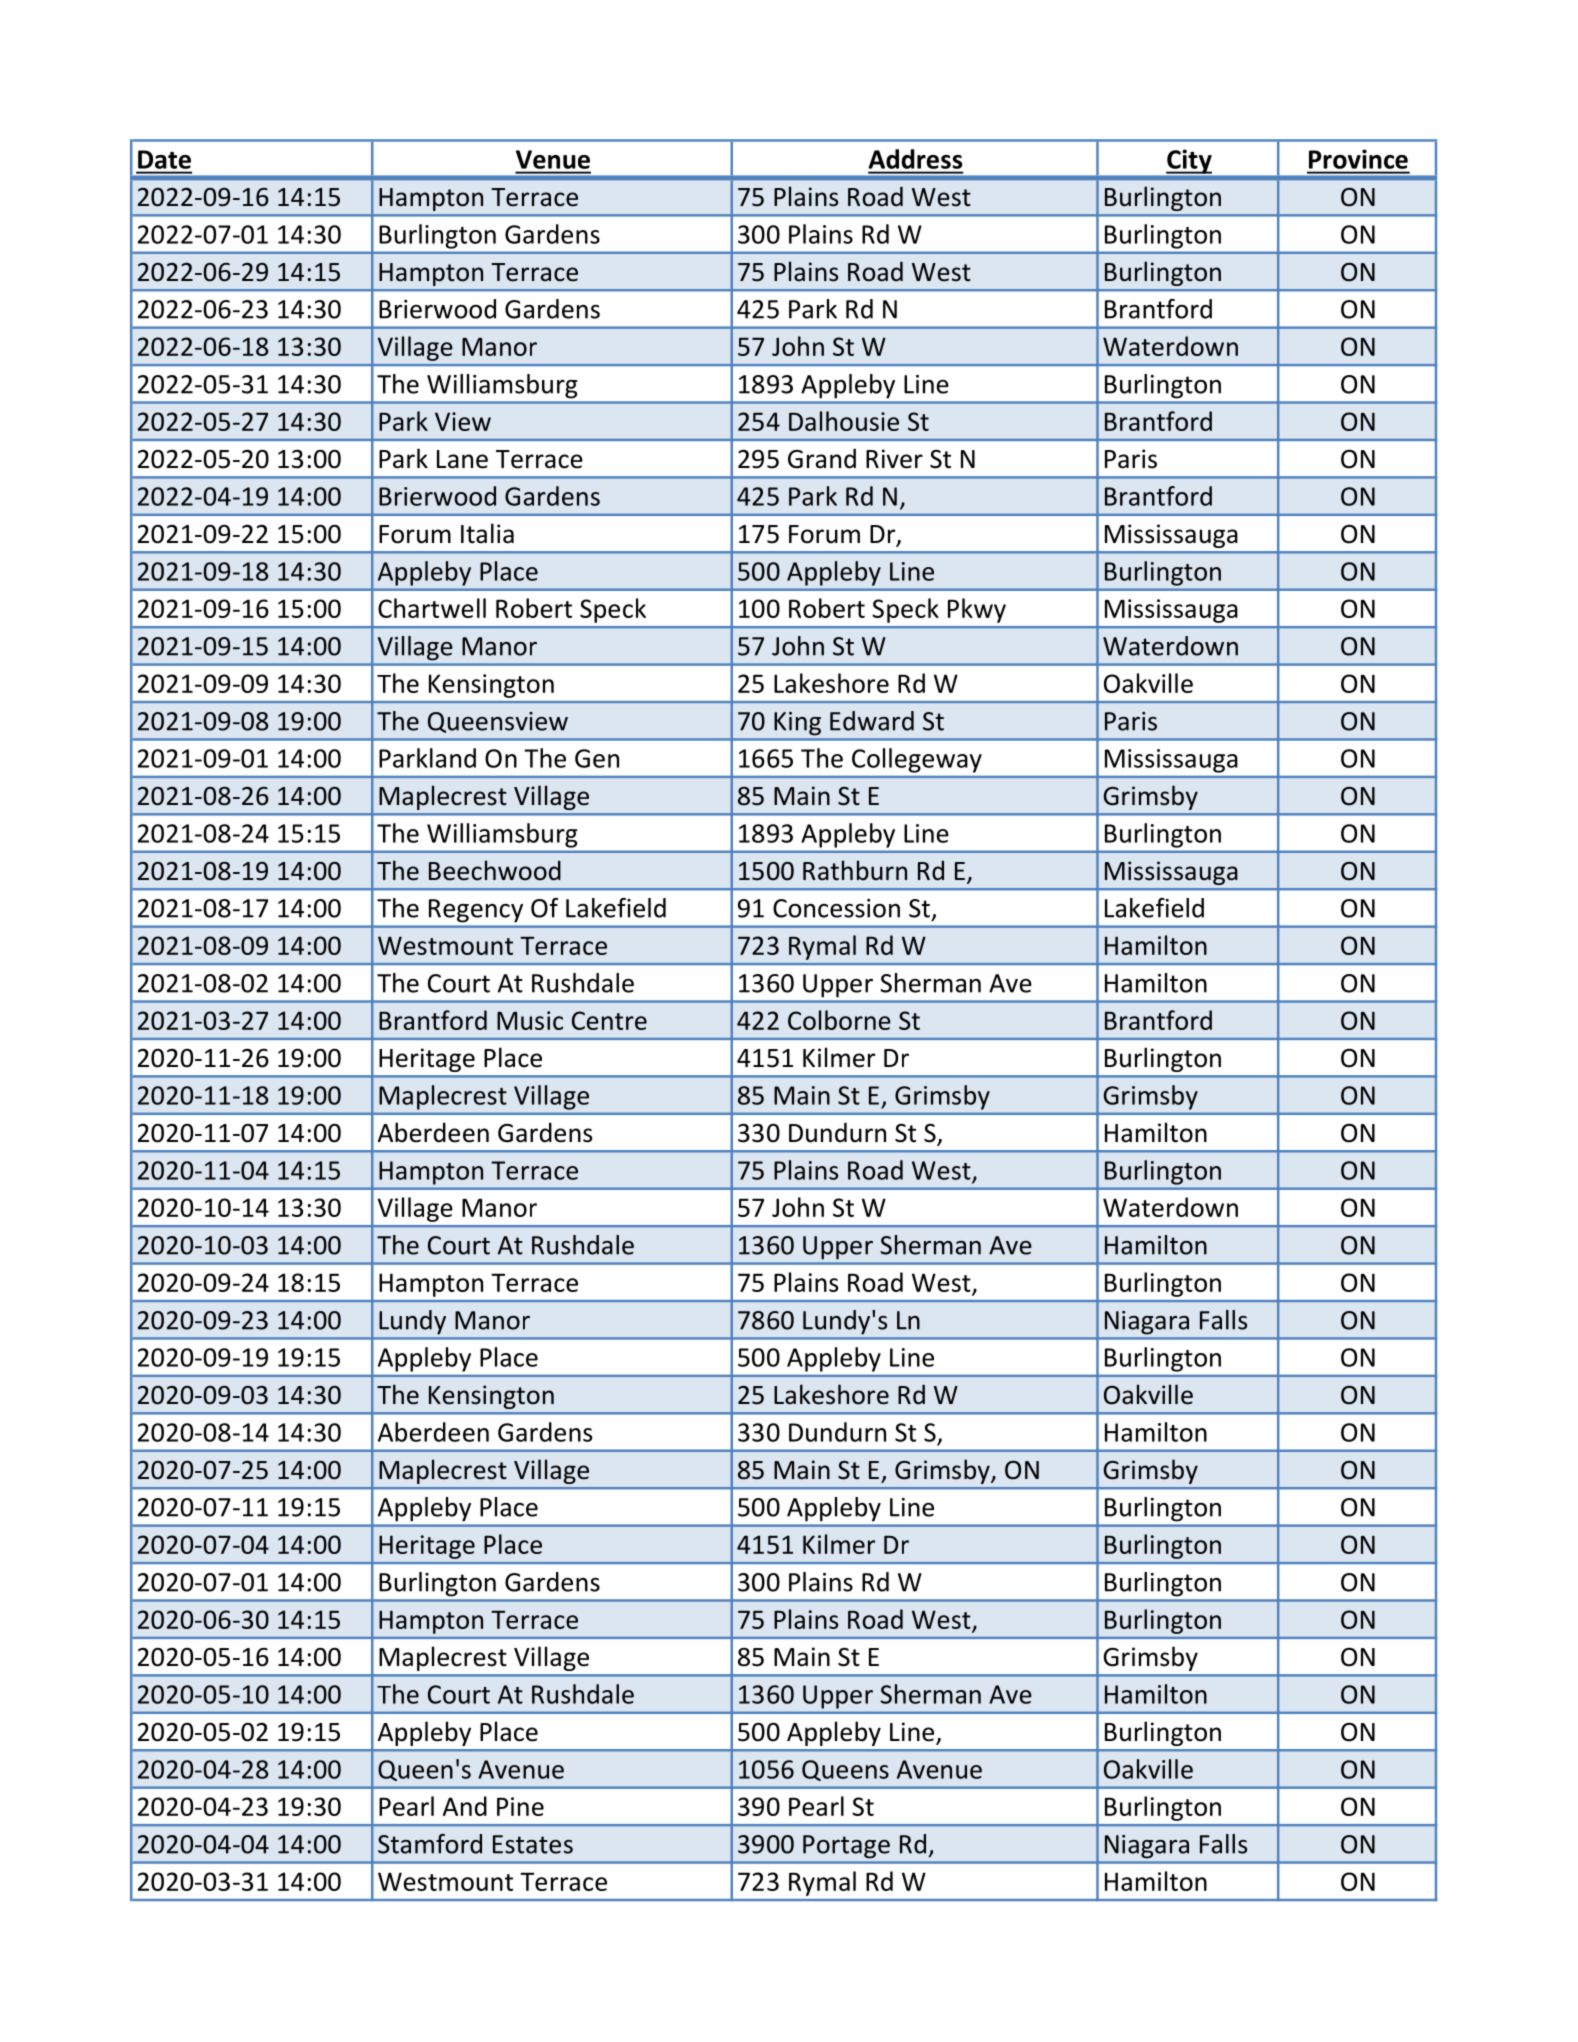 This screenshot has height=2042, width=1578. I want to click on Concession, so click(836, 908).
